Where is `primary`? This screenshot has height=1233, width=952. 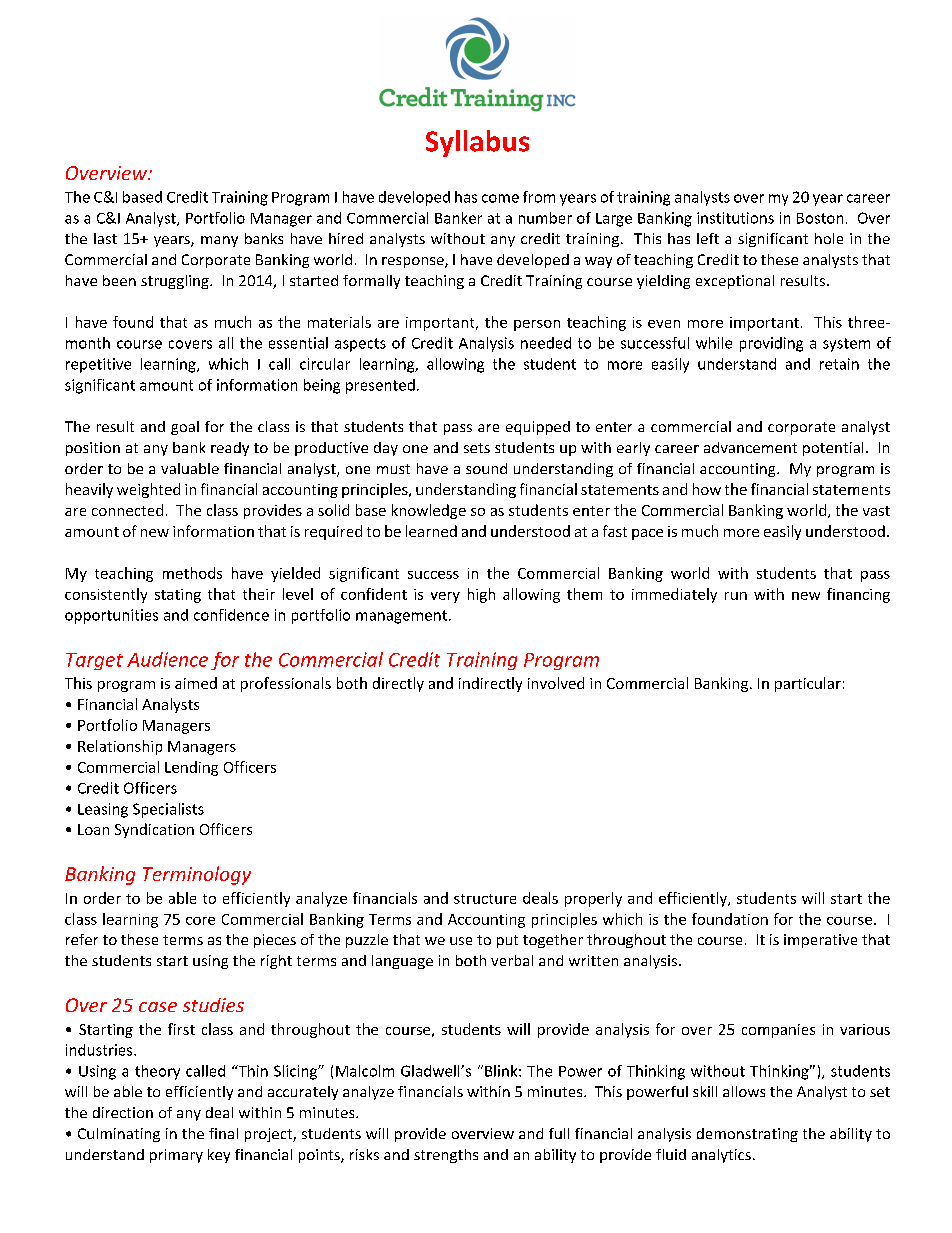
primary is located at coordinates (176, 1156).
